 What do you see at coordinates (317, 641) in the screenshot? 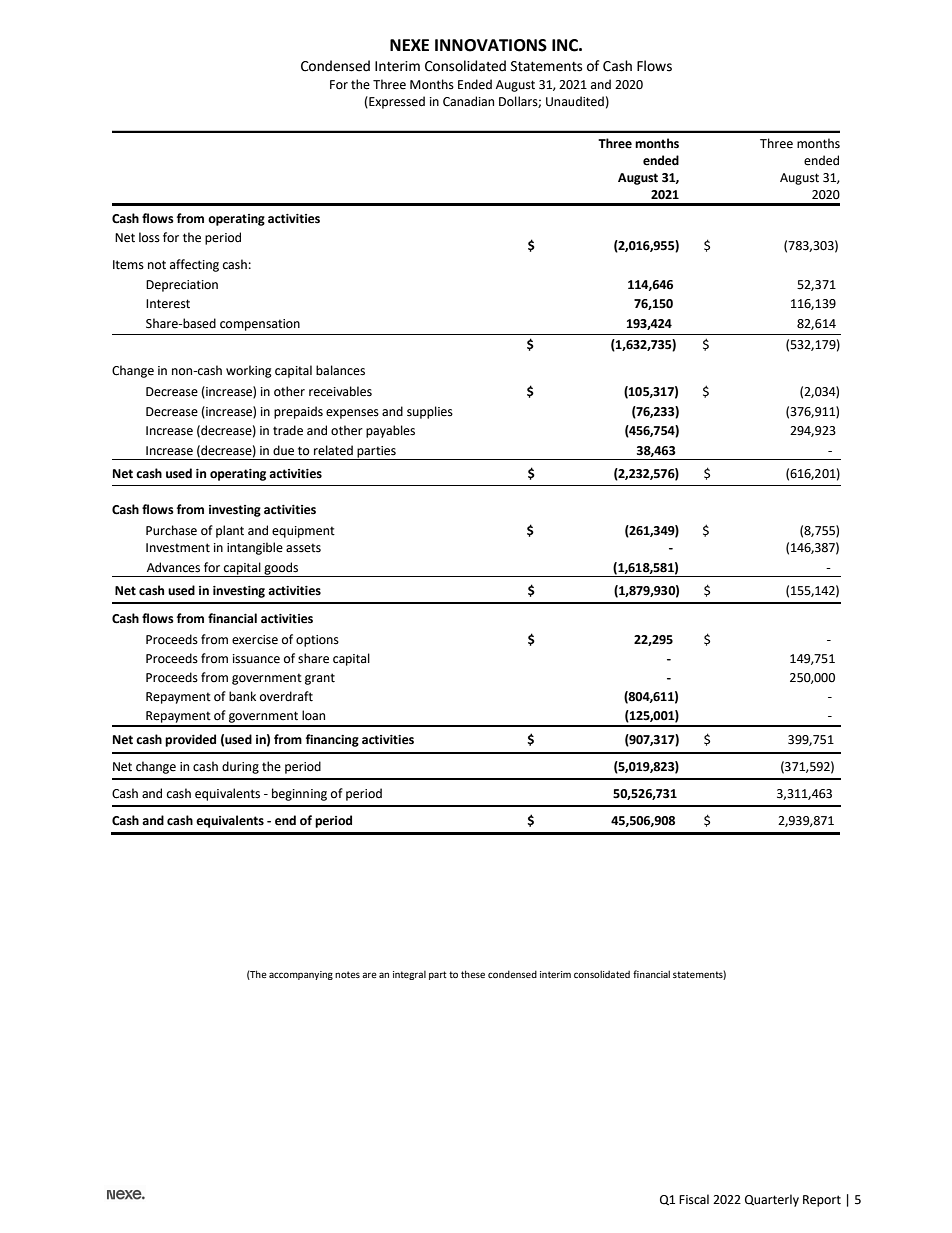
I see `options` at bounding box center [317, 641].
